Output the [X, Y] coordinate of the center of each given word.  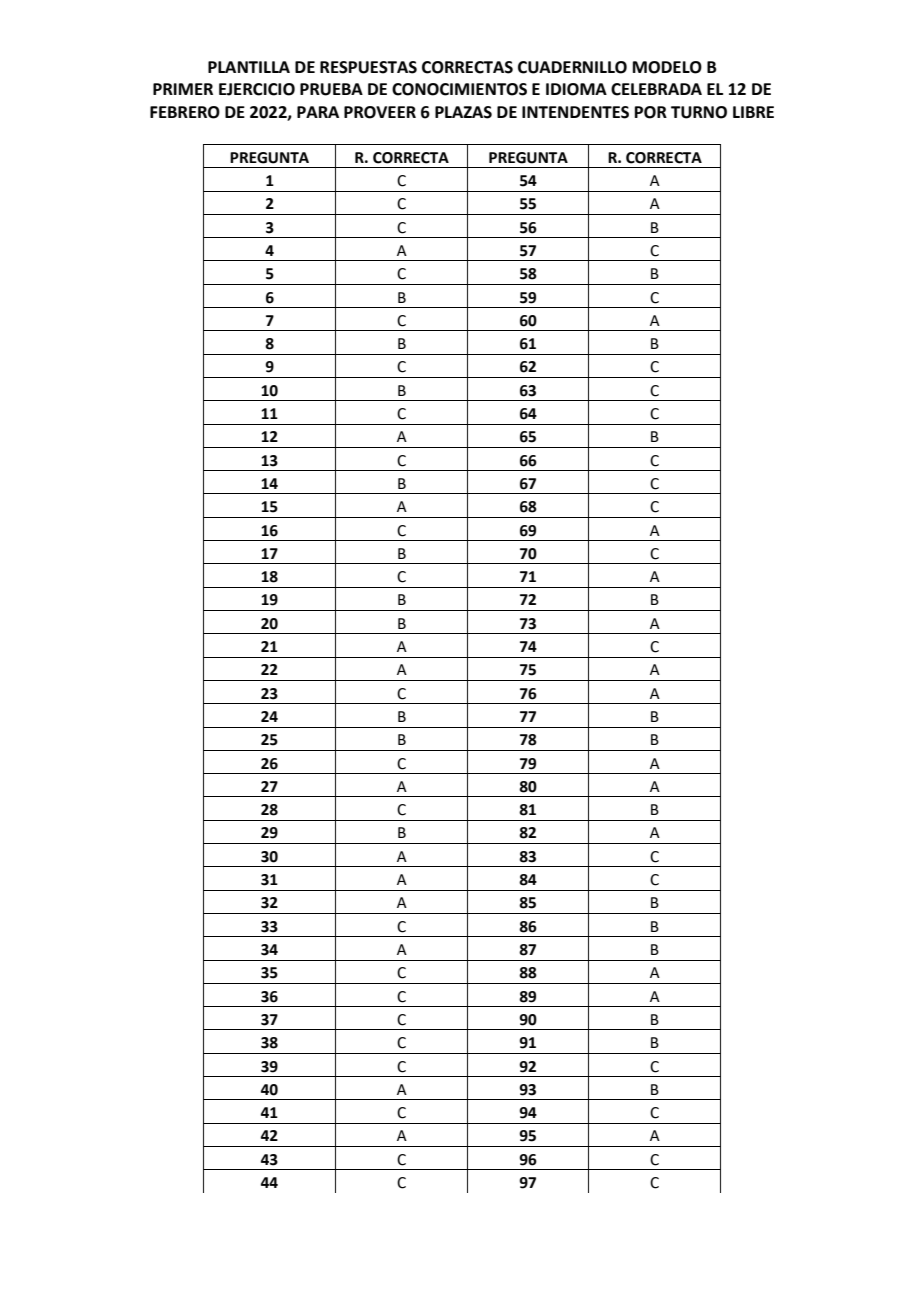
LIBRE [753, 112]
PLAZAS [463, 112]
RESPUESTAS [368, 67]
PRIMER [183, 89]
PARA [318, 112]
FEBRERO [185, 112]
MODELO [667, 67]
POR [651, 112]
